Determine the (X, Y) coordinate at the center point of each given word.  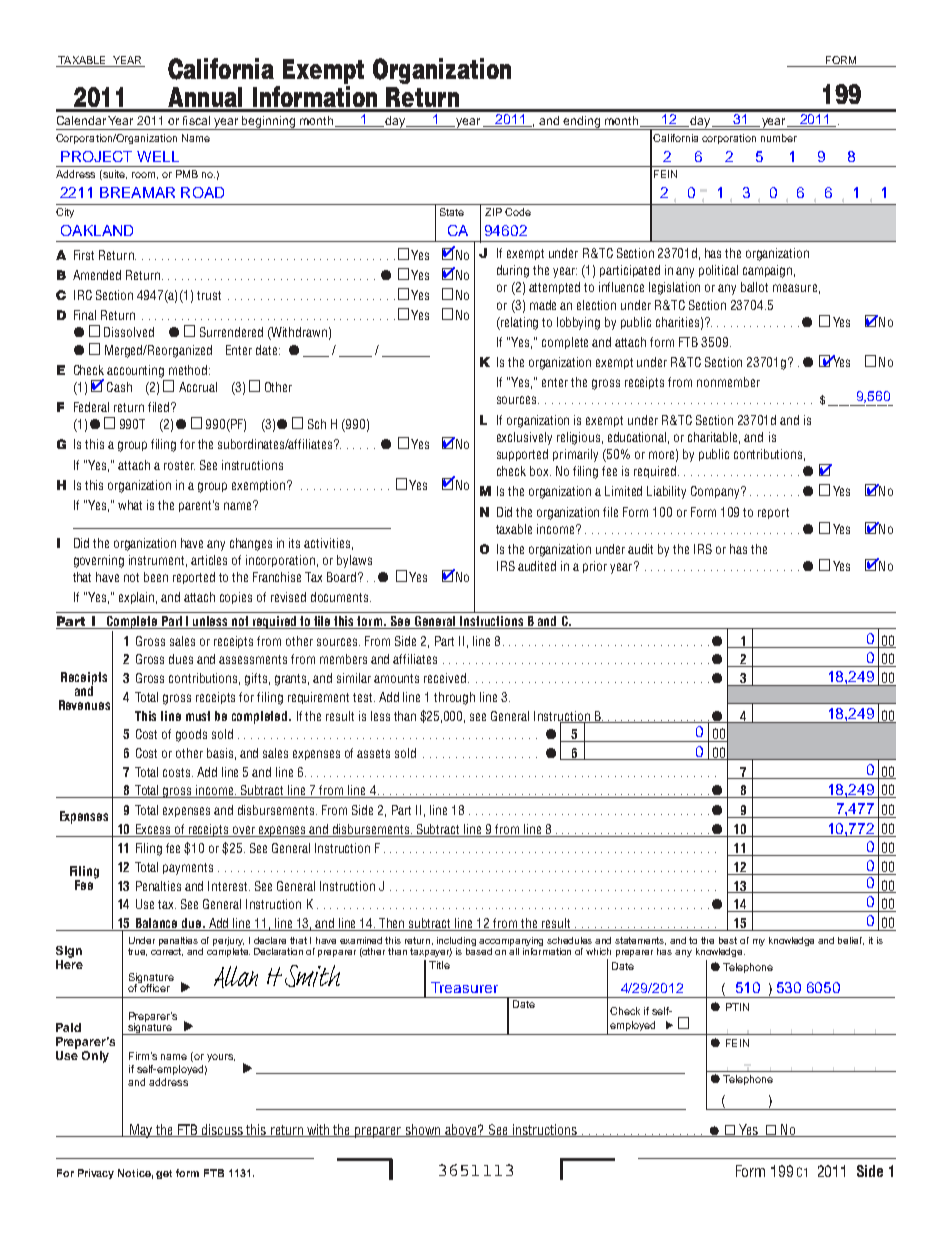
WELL (158, 156)
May (141, 1131)
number (779, 138)
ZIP (493, 212)
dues (181, 659)
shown (423, 1130)
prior (595, 567)
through (454, 698)
